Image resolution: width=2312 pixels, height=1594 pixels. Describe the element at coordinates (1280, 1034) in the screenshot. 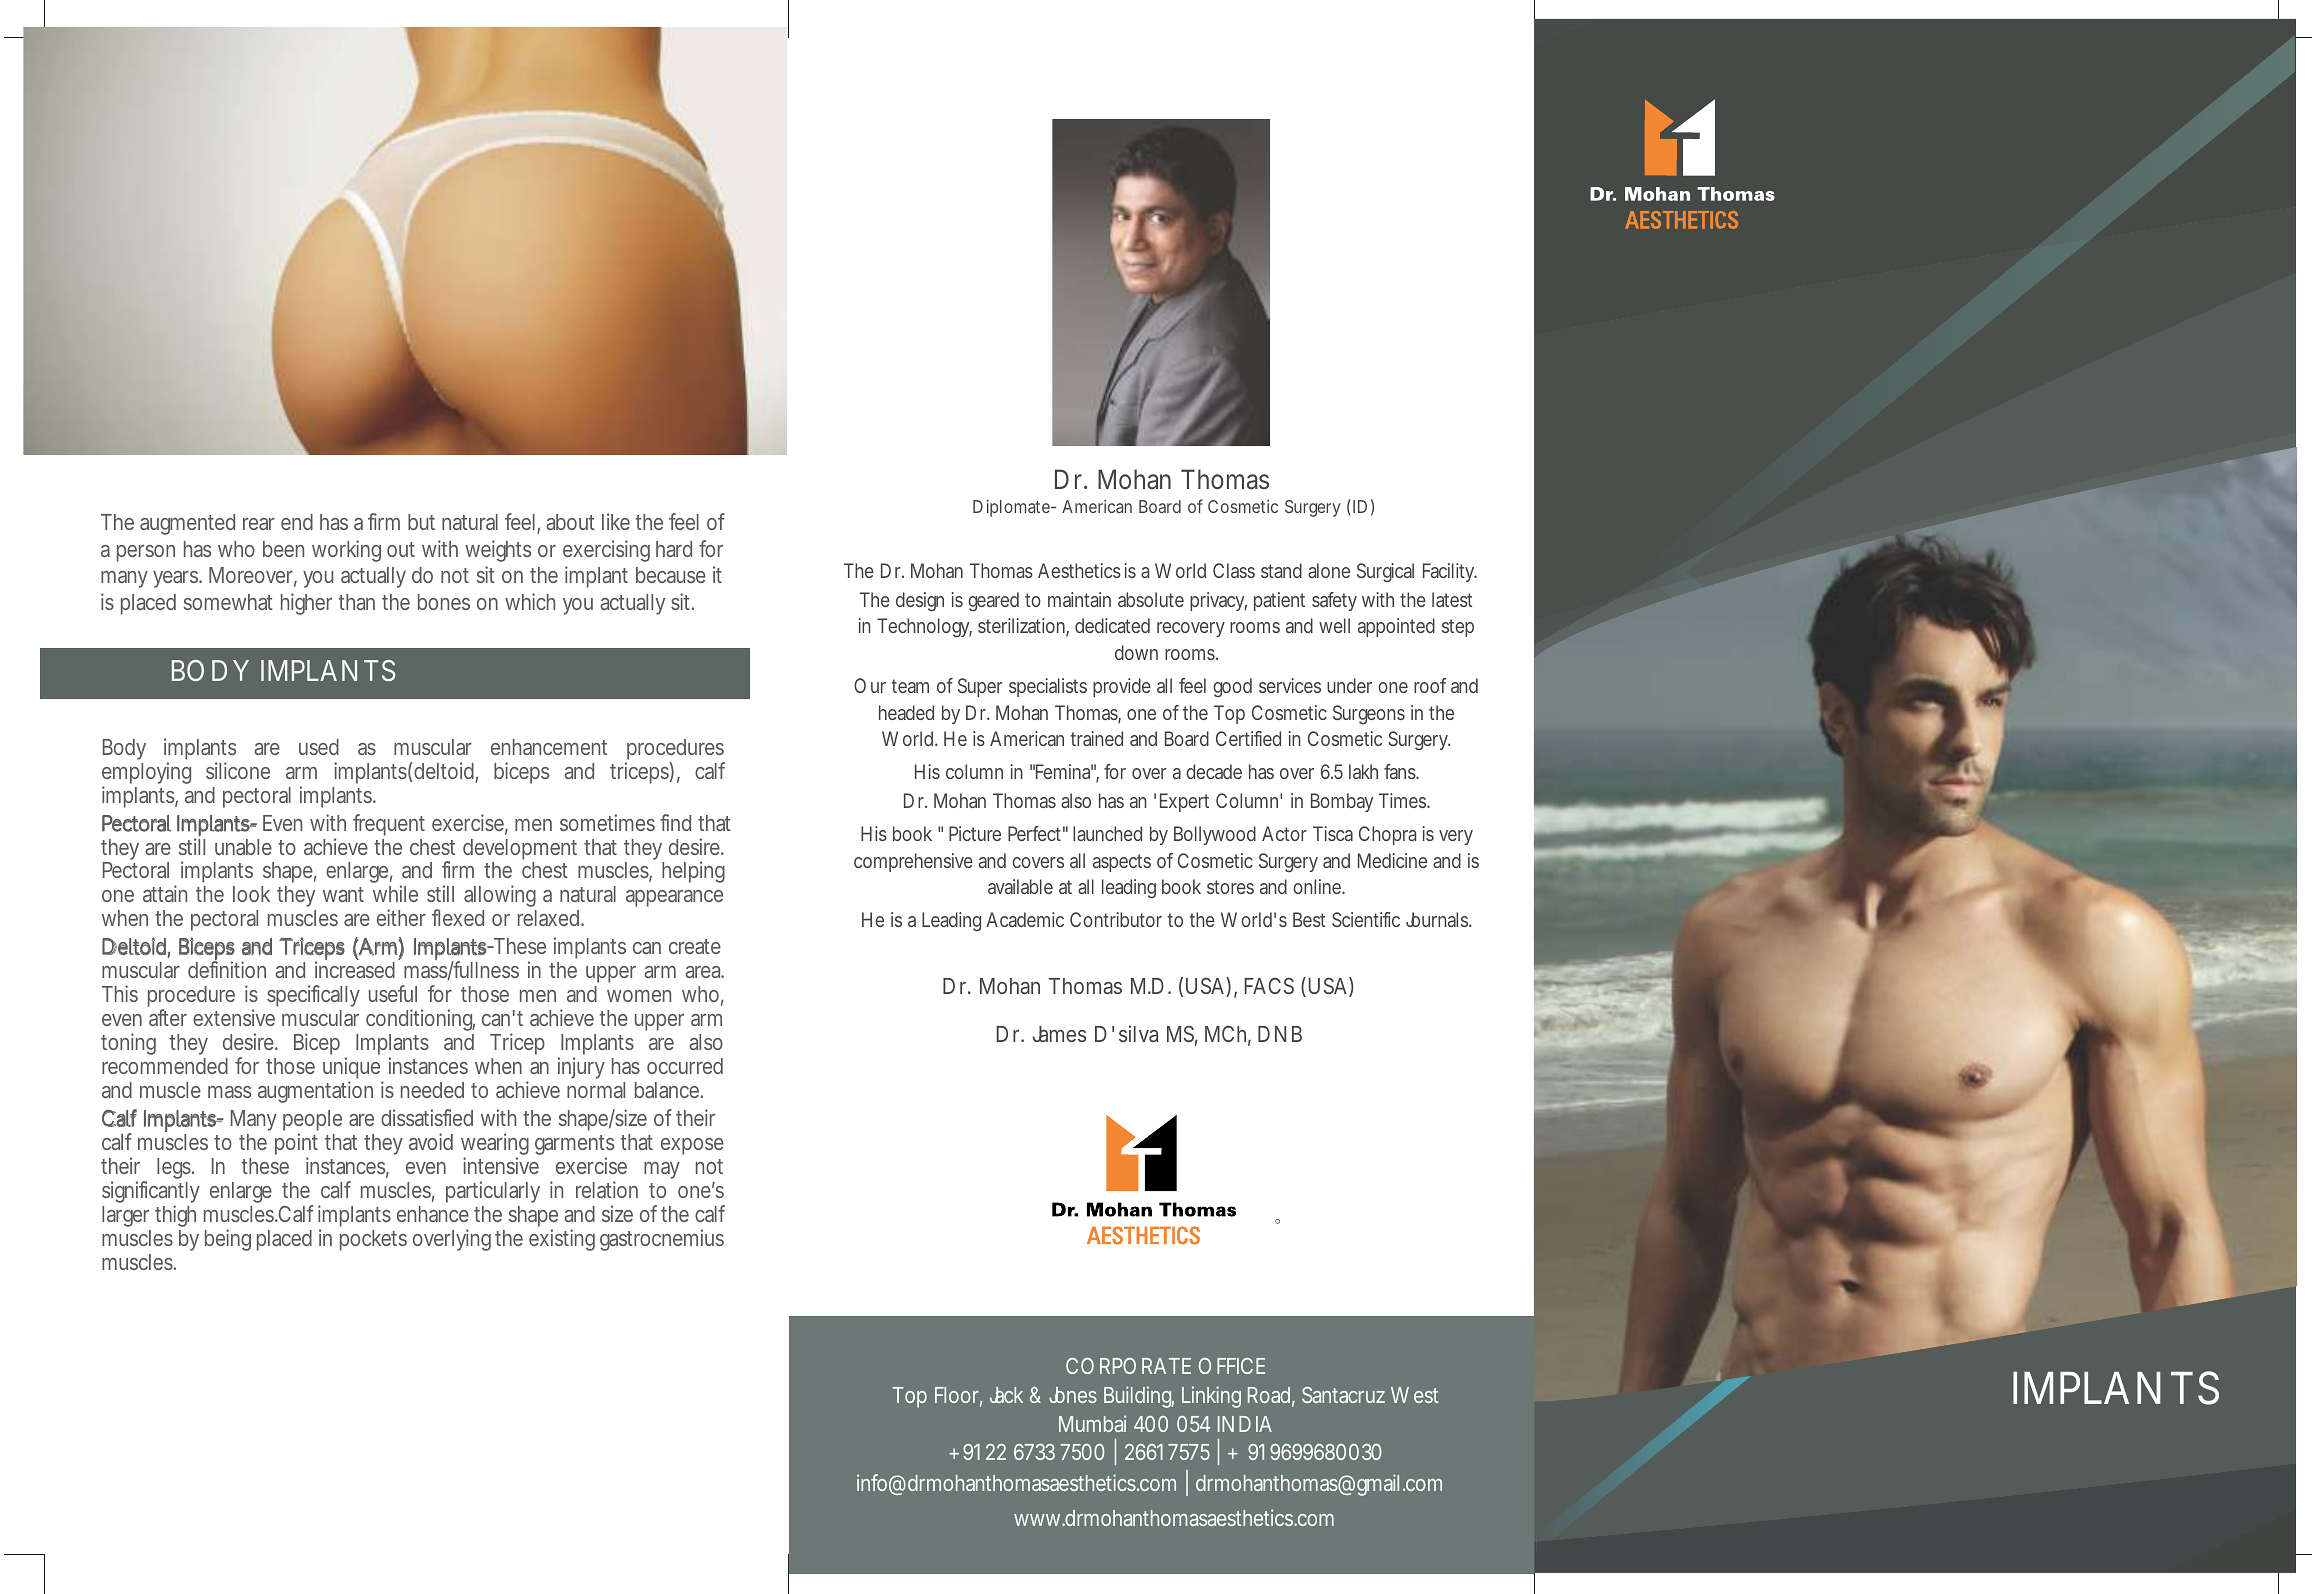

I see `DNB` at that location.
